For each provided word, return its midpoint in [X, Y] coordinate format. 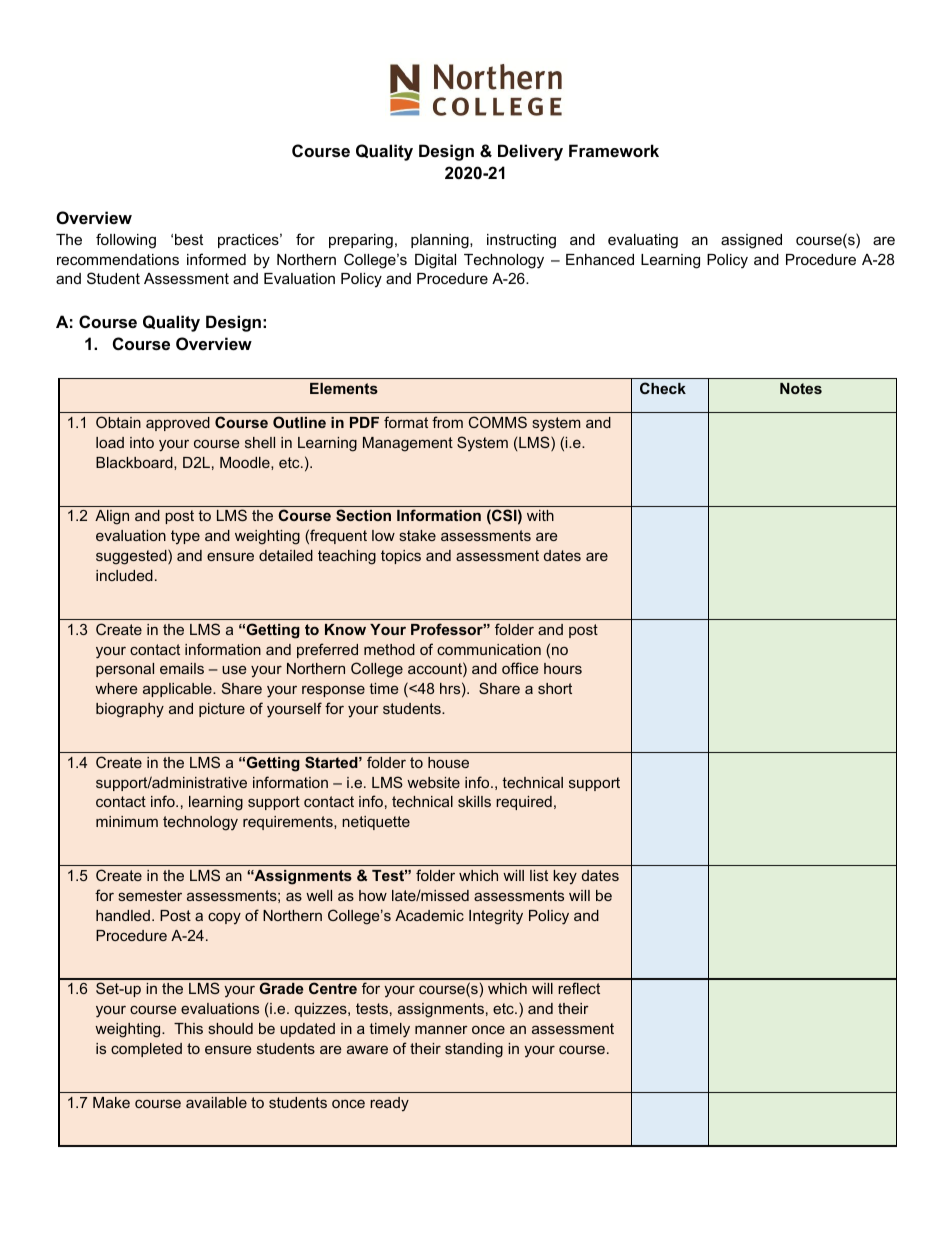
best [189, 239]
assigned [751, 241]
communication [489, 649]
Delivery [530, 152]
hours [563, 668]
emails [182, 668]
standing [474, 1050]
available [216, 1102]
